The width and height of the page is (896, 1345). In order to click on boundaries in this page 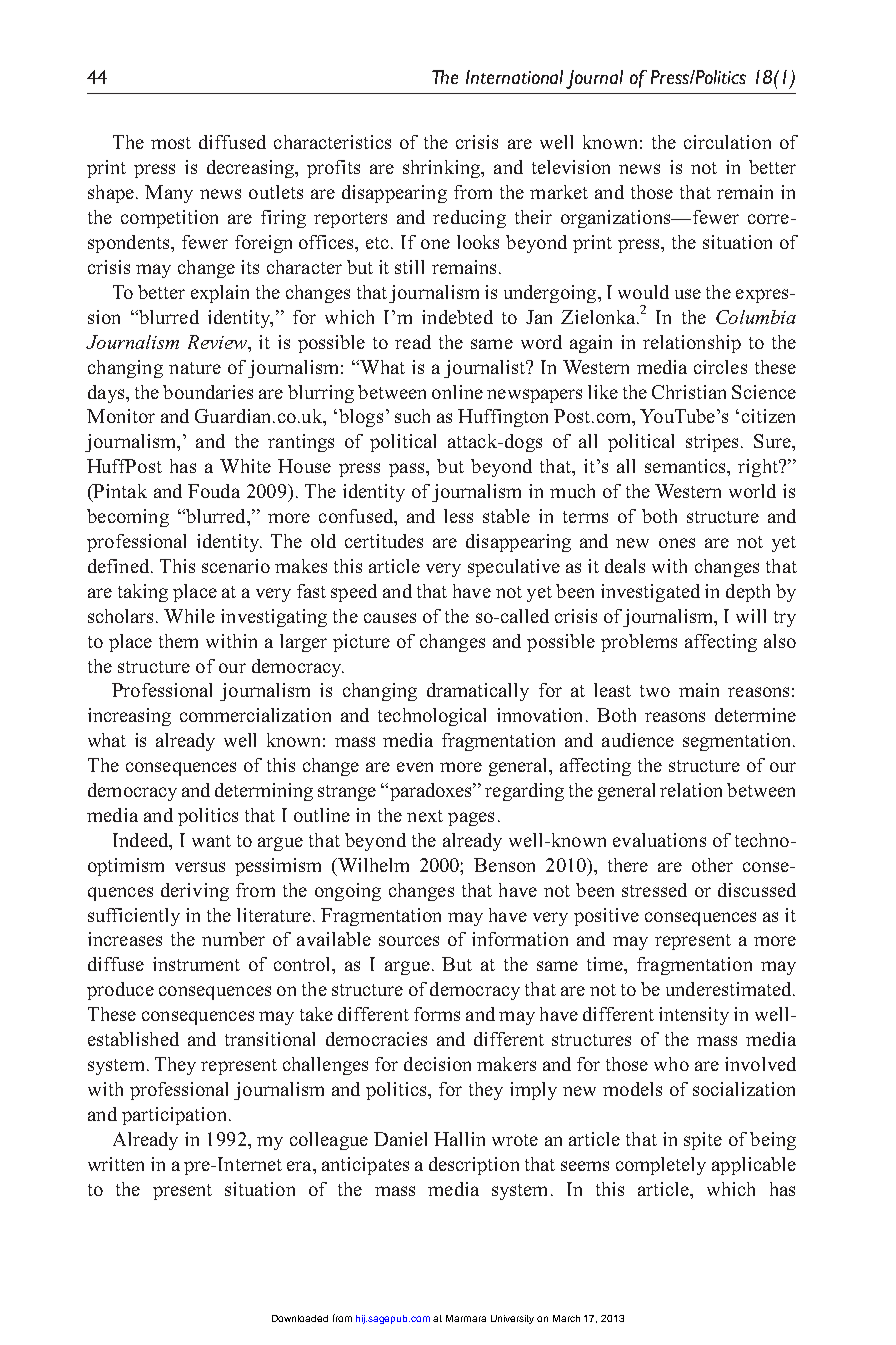, I will do `click(208, 392)`.
